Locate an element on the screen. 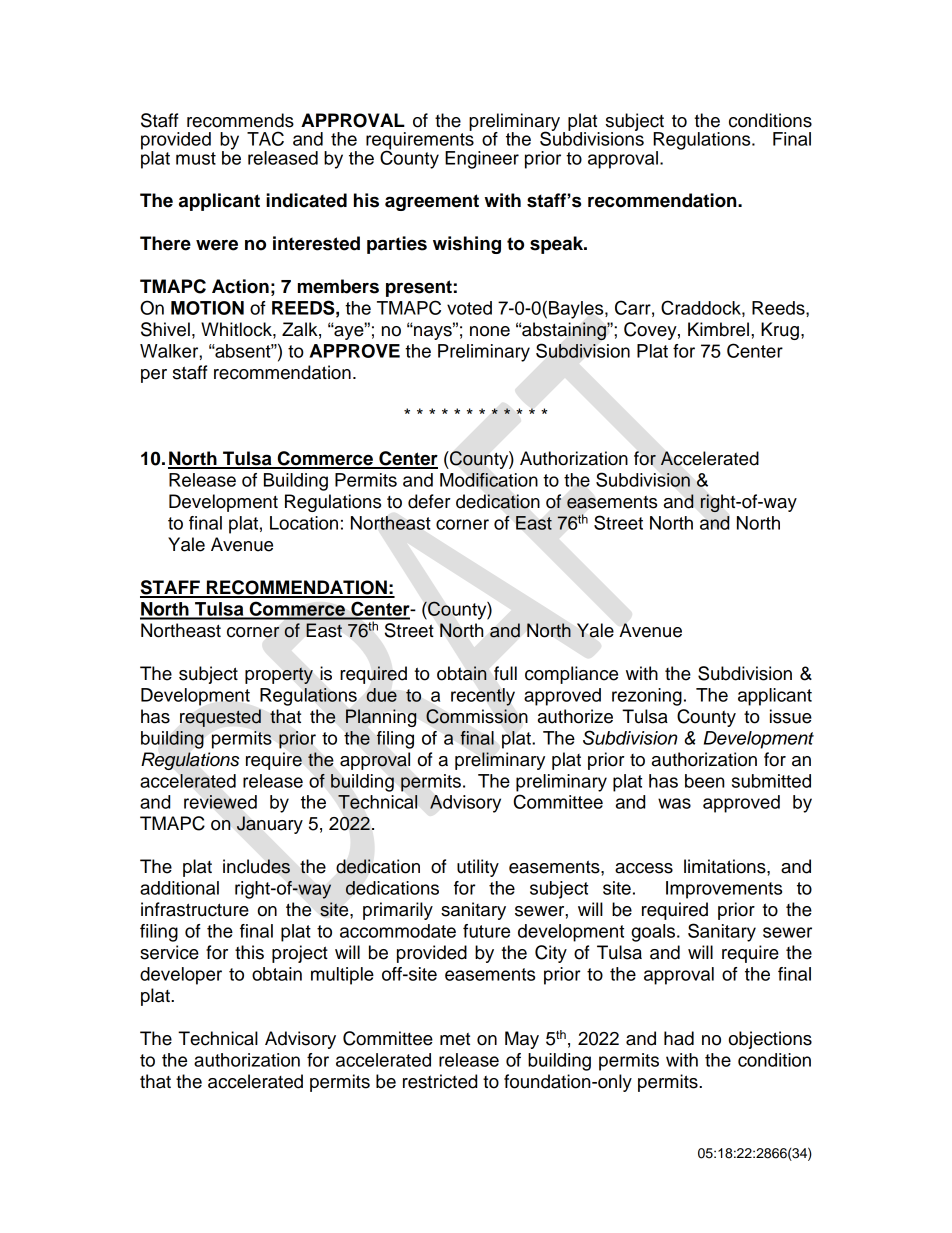 The height and width of the screenshot is (1233, 952). voted is located at coordinates (469, 308).
